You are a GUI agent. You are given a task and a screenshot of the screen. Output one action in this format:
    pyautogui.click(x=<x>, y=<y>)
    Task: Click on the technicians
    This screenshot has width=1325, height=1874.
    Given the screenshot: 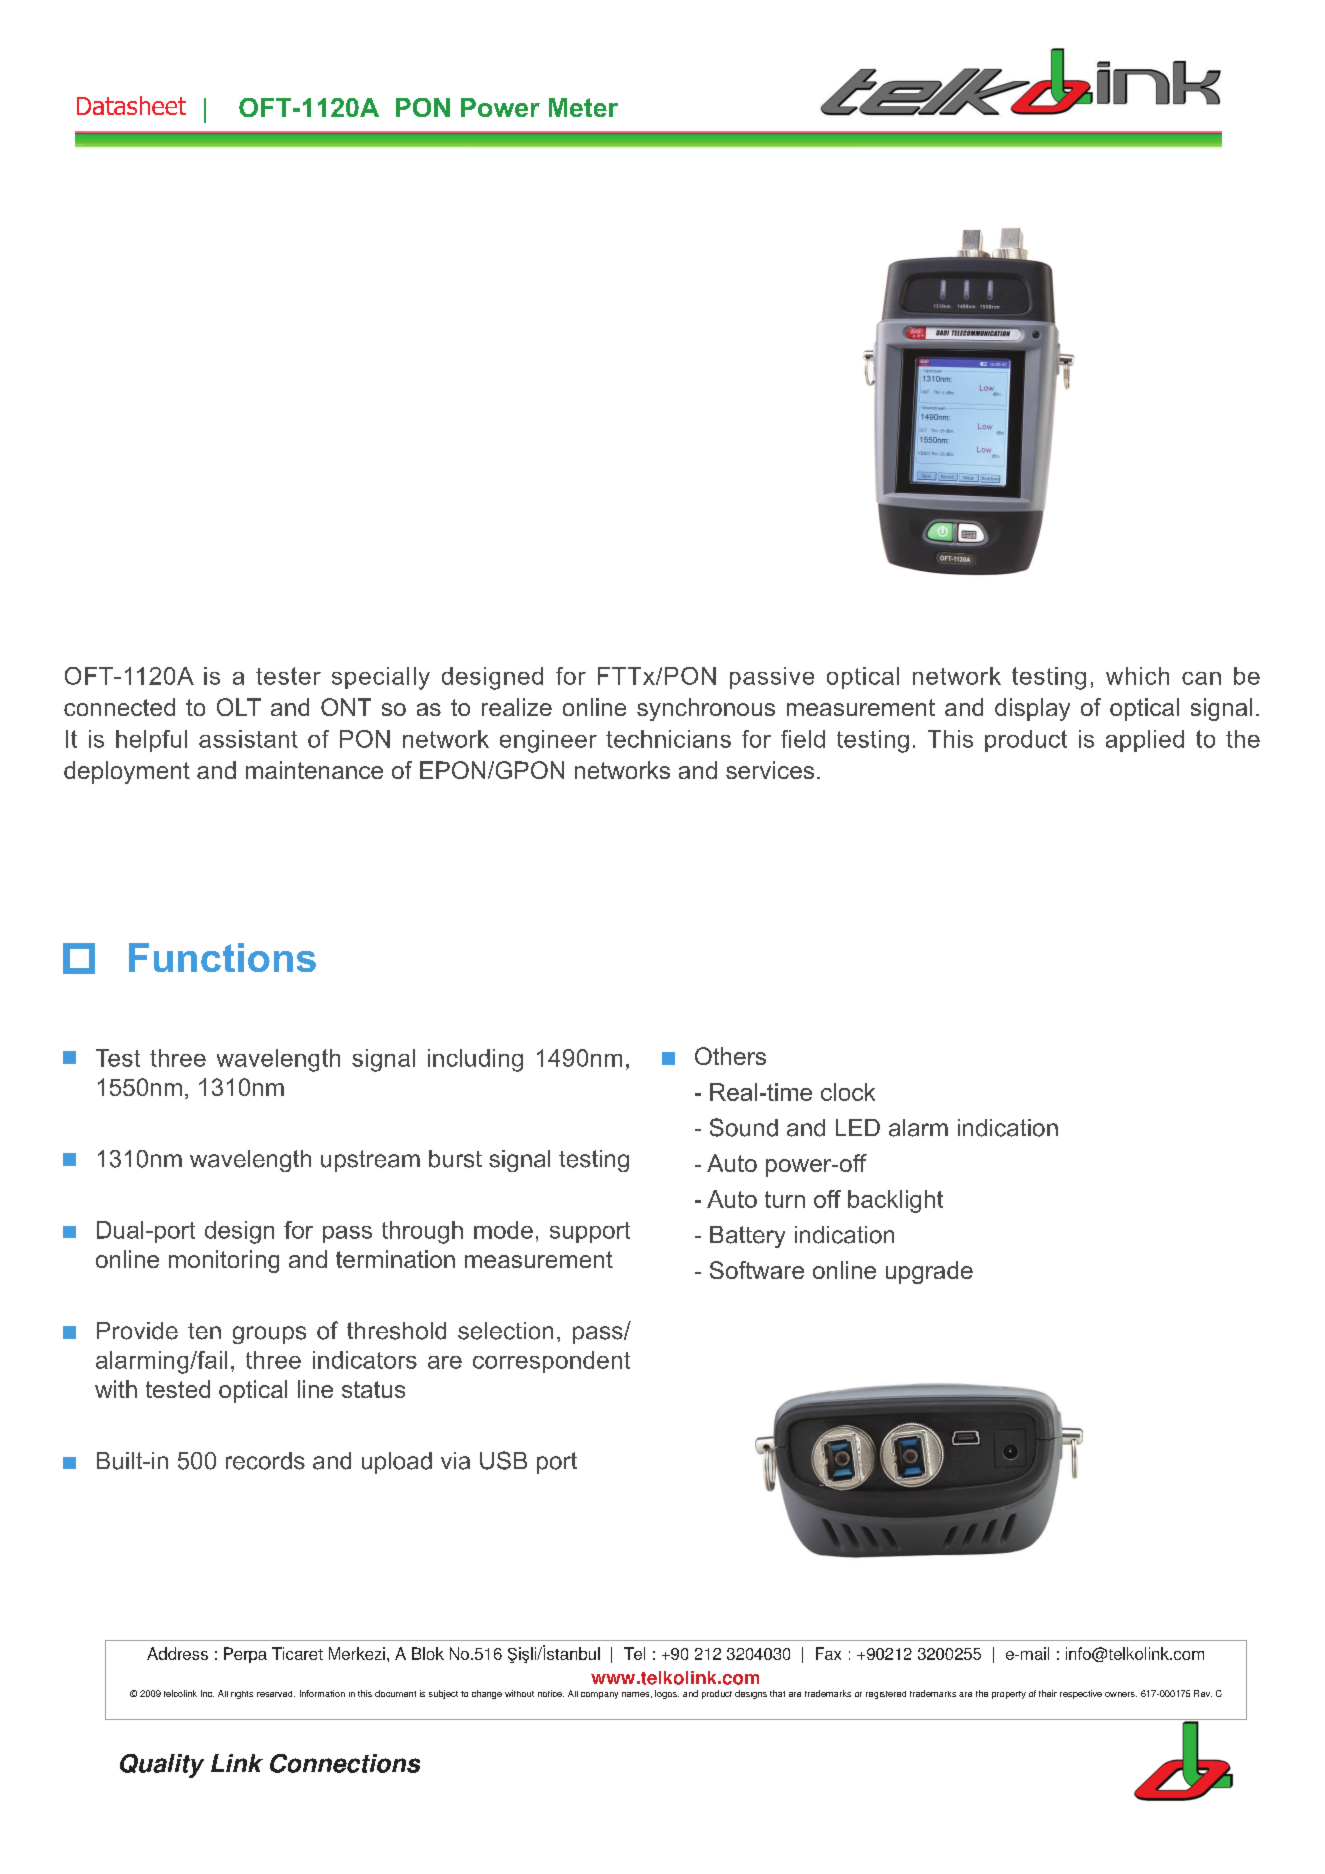 What is the action you would take?
    pyautogui.click(x=668, y=739)
